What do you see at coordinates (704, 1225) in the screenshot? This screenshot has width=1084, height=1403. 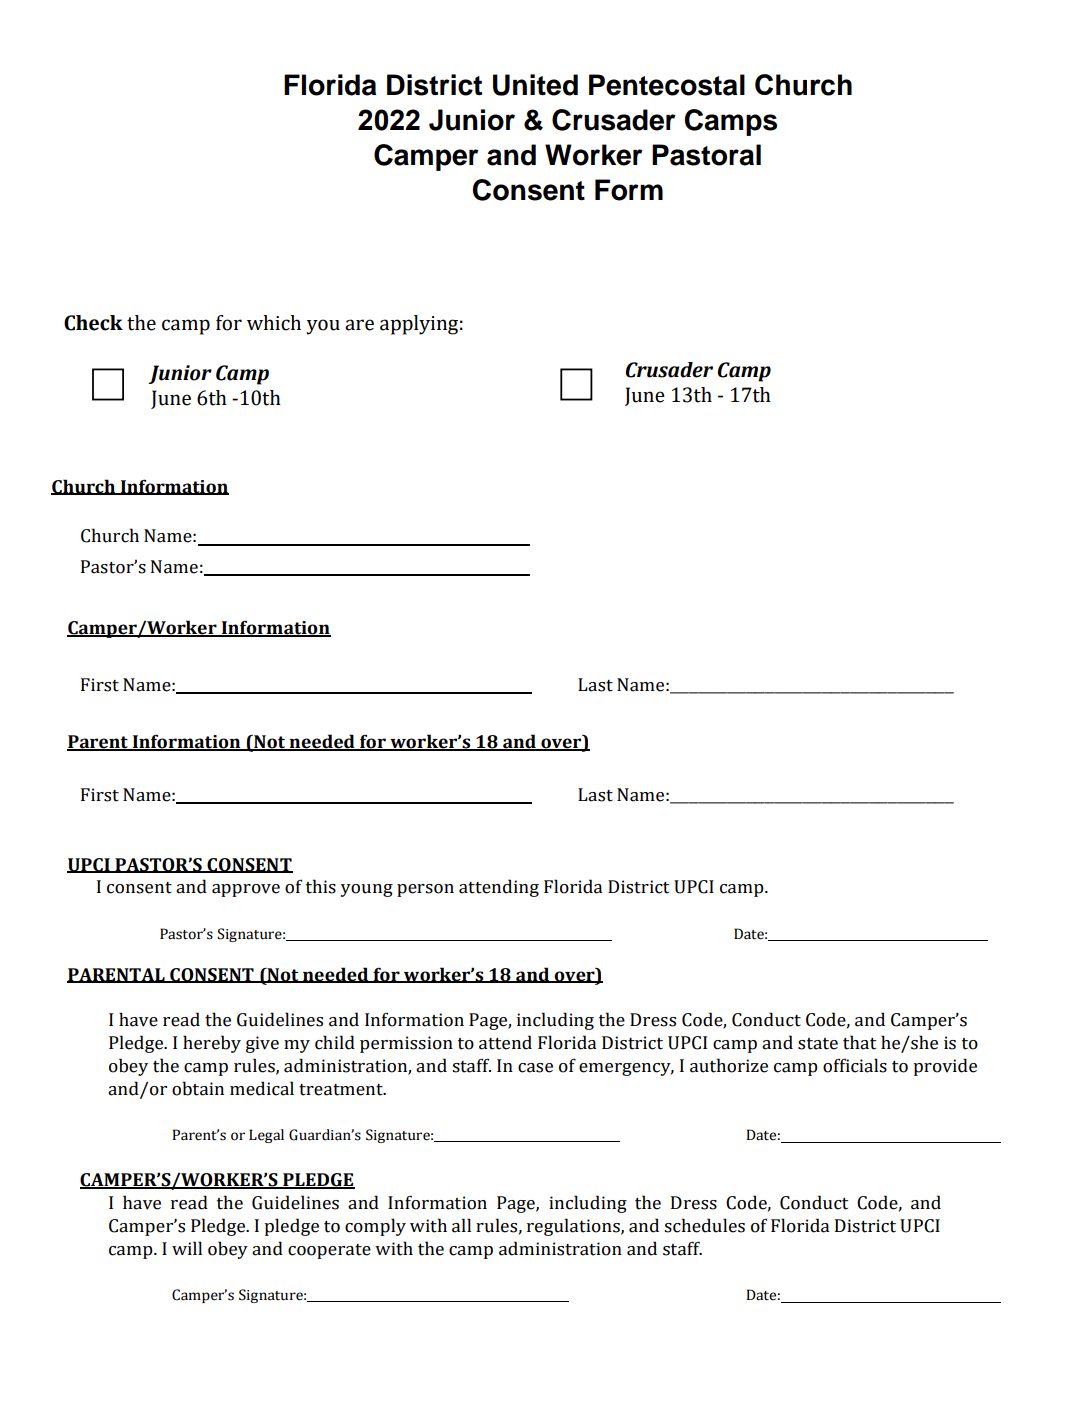 I see `schedules` at bounding box center [704, 1225].
